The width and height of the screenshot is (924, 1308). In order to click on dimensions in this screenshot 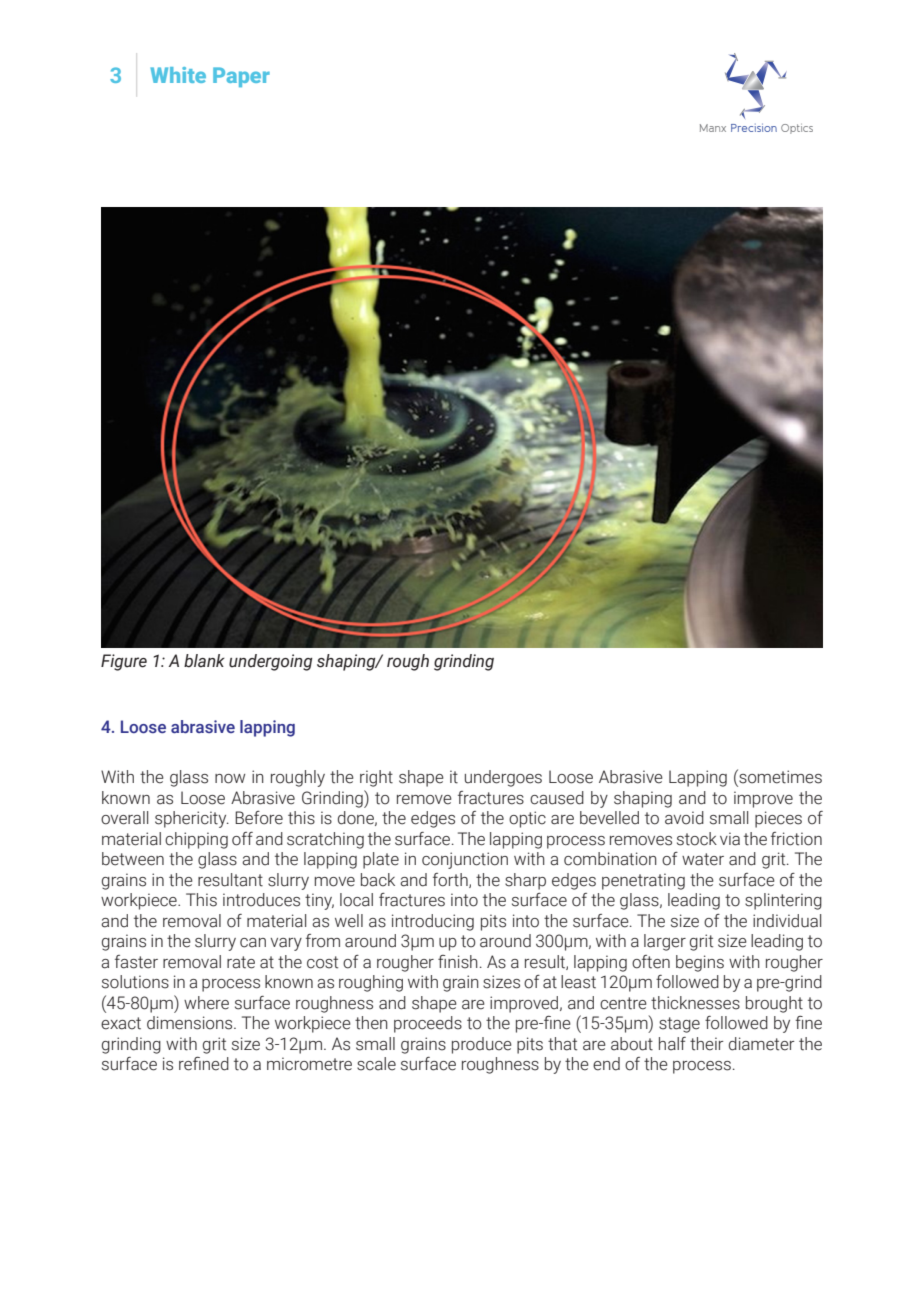, I will do `click(191, 1023)`.
